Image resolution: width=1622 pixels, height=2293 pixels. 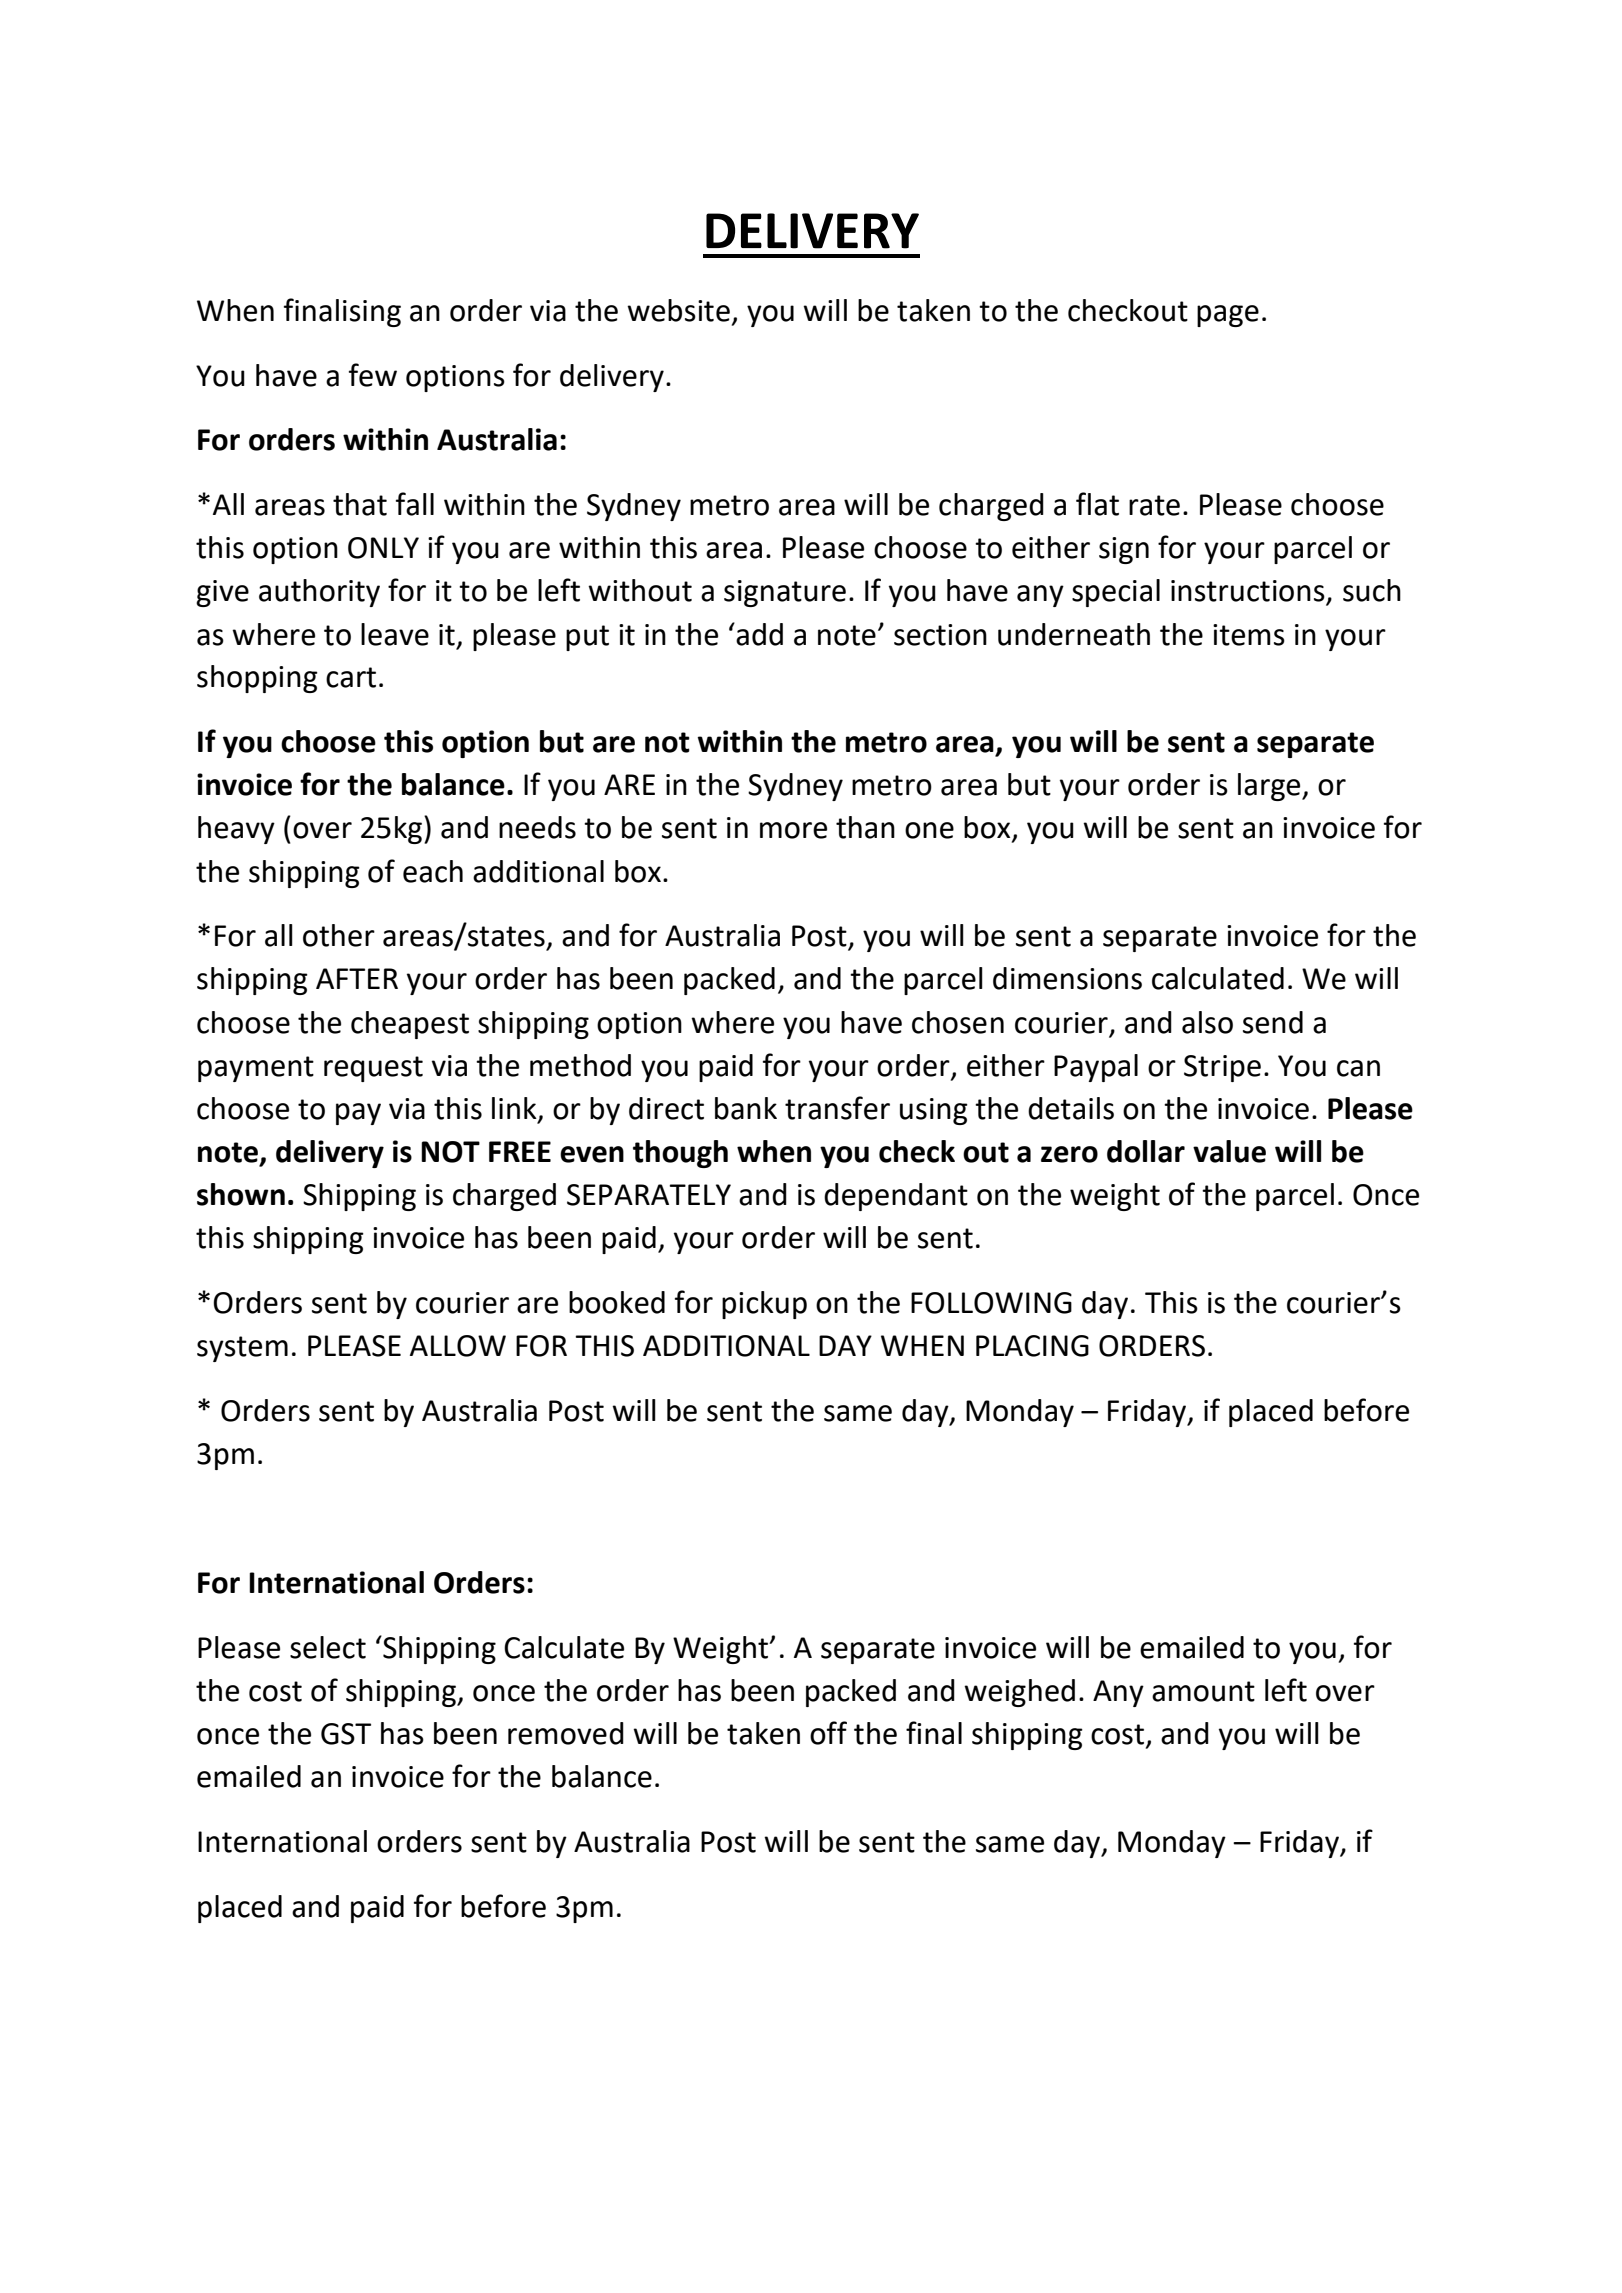 I want to click on transfer, so click(x=837, y=1108).
